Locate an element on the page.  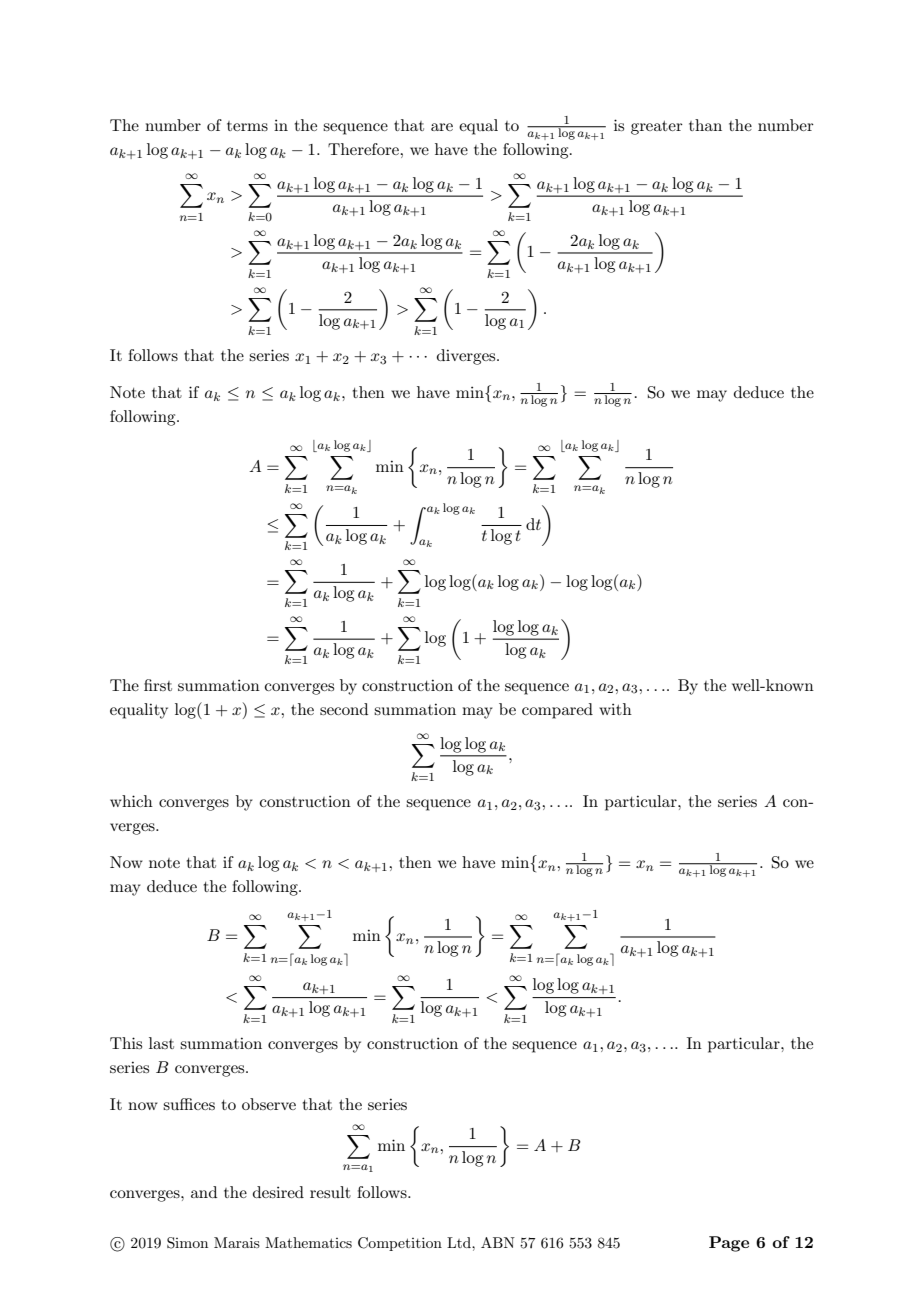
and is located at coordinates (204, 1192).
